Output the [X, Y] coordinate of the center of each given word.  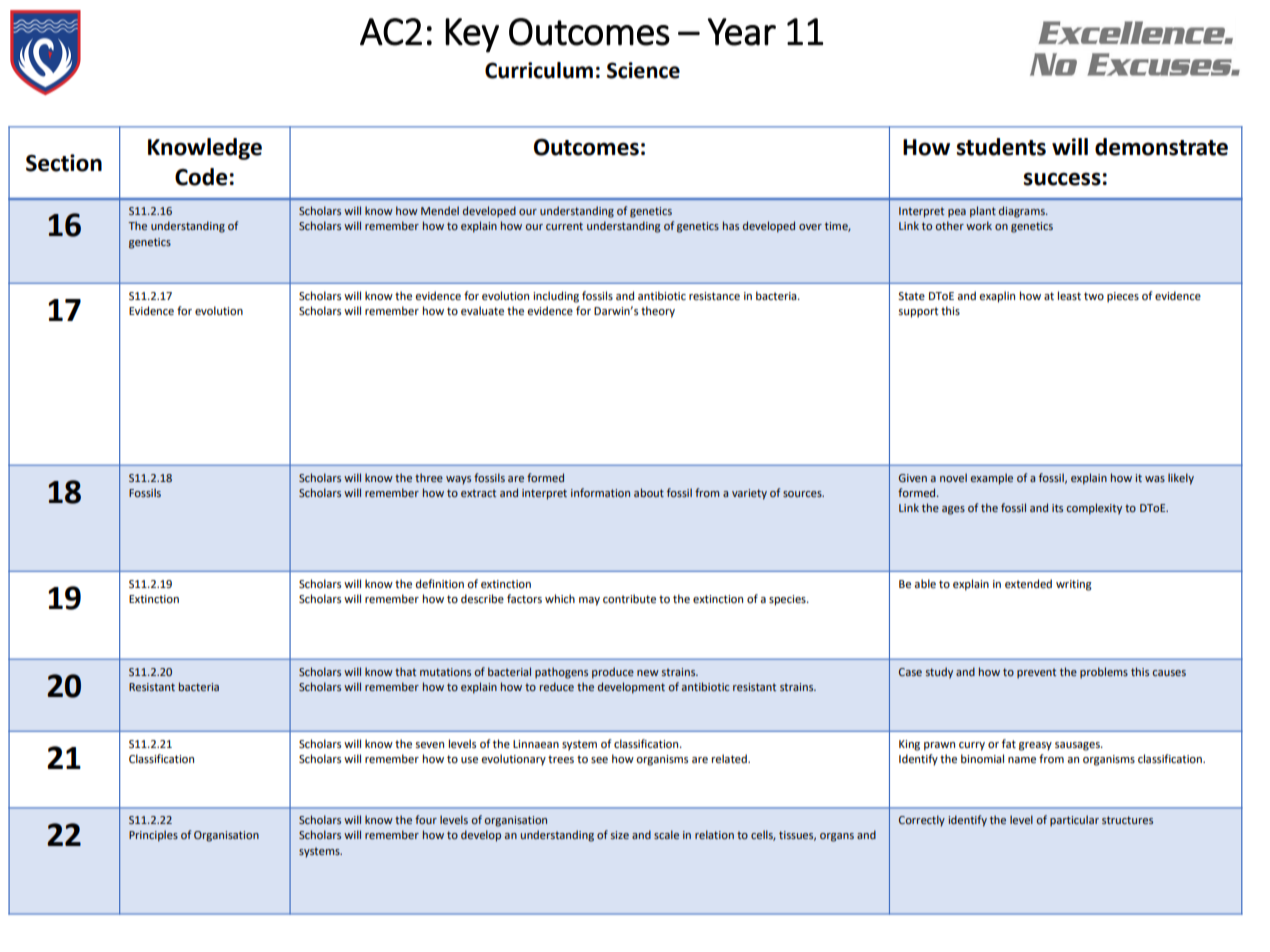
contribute [629, 599]
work [979, 225]
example [992, 479]
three [429, 477]
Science [643, 70]
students [1001, 147]
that [405, 671]
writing [1074, 585]
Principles [153, 836]
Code [201, 177]
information [600, 492]
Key [472, 35]
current [564, 226]
